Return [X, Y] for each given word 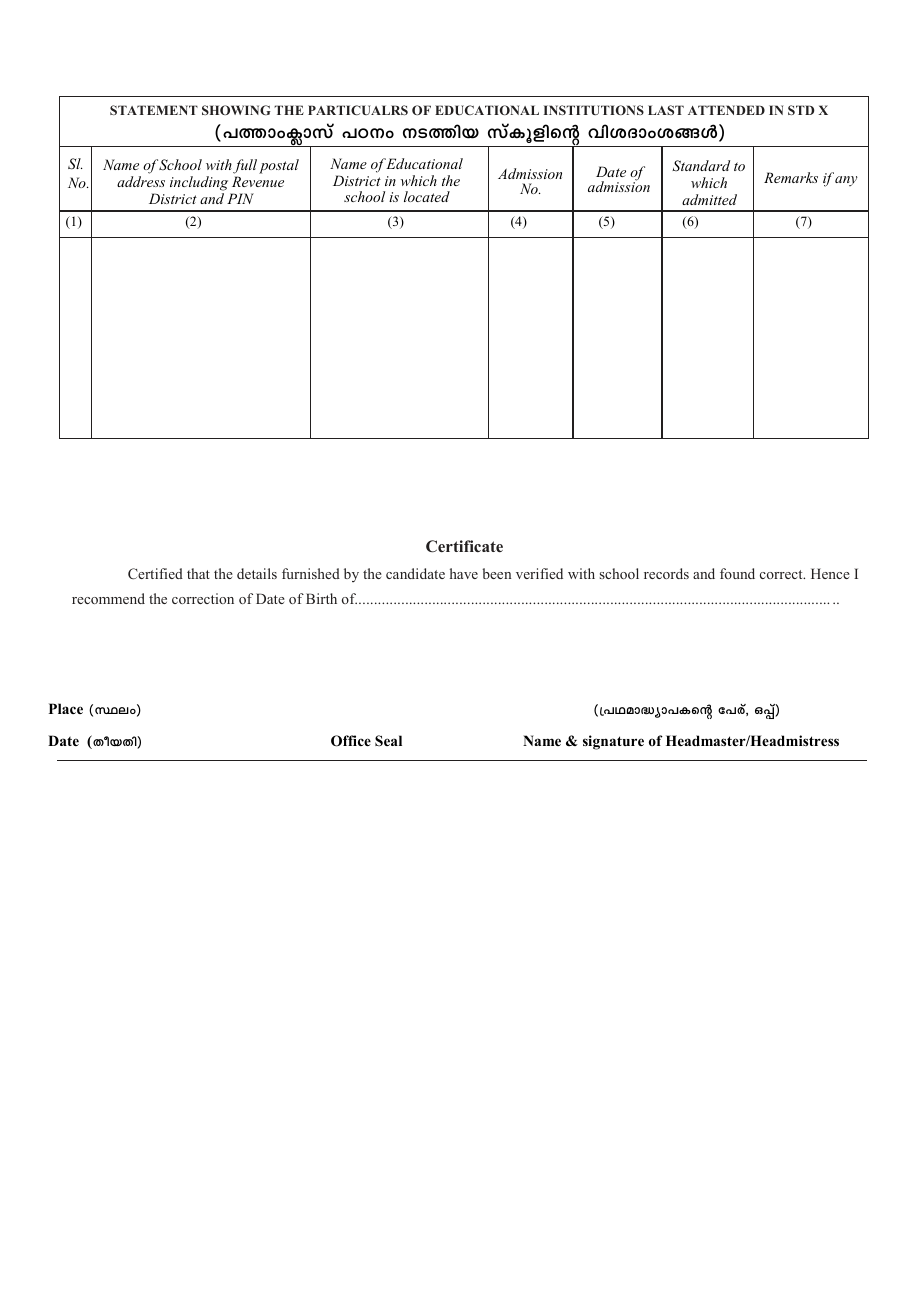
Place [66, 708]
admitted [709, 199]
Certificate [464, 546]
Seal [388, 740]
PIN [240, 198]
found [737, 573]
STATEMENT [154, 110]
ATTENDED [726, 110]
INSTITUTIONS [594, 110]
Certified [155, 573]
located [427, 196]
